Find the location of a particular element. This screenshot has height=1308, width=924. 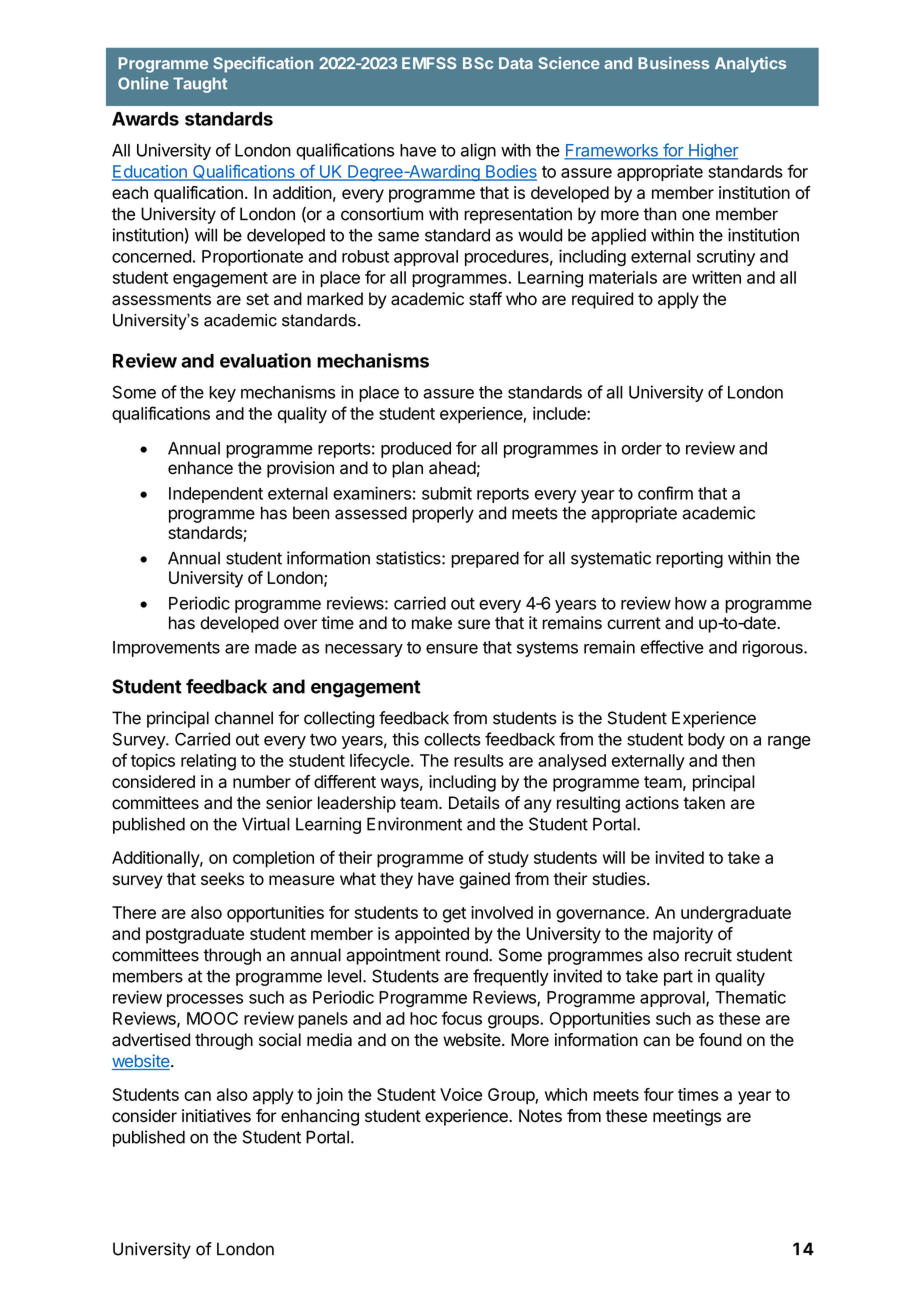

Business is located at coordinates (673, 63).
